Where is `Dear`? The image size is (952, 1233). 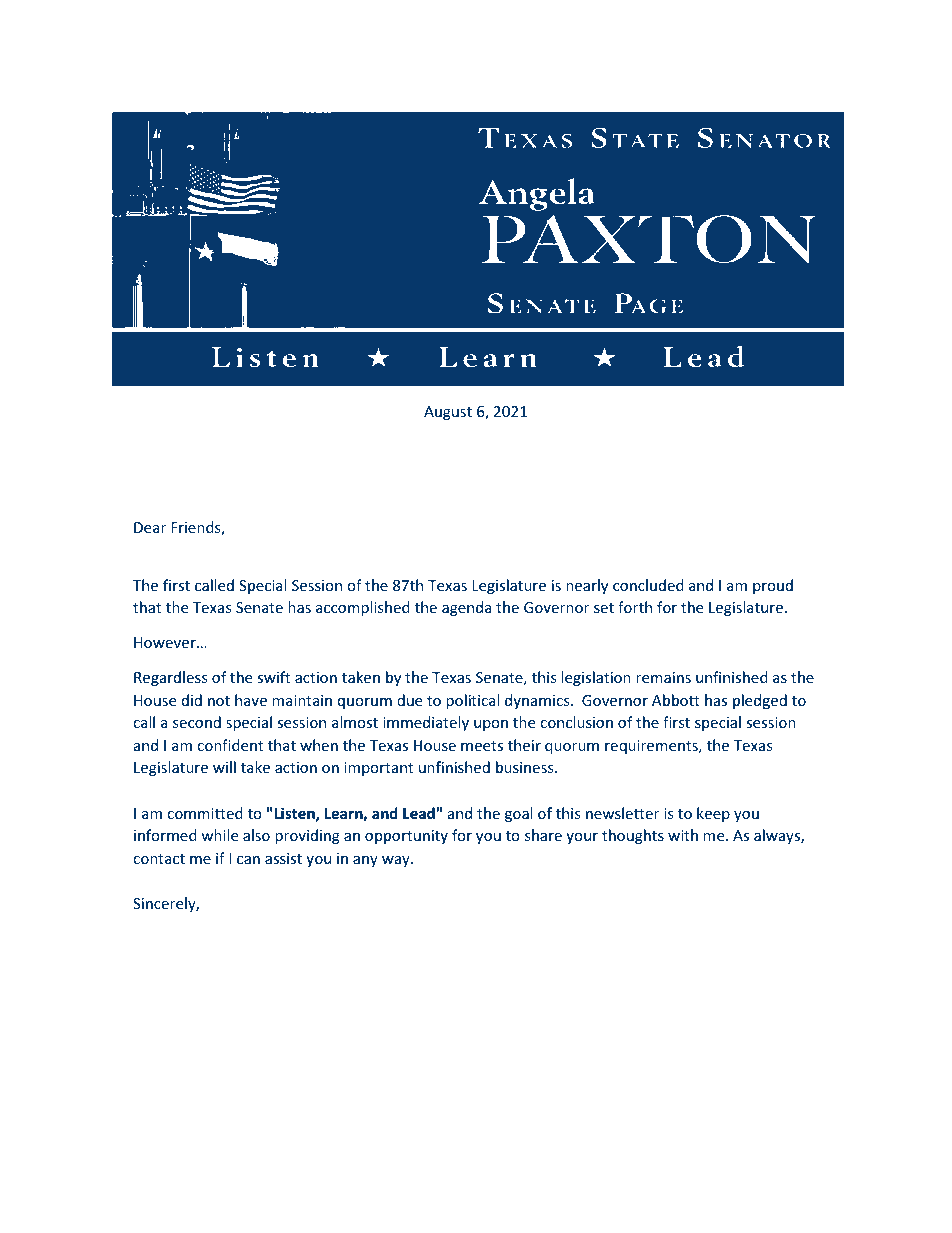
Dear is located at coordinates (150, 527).
